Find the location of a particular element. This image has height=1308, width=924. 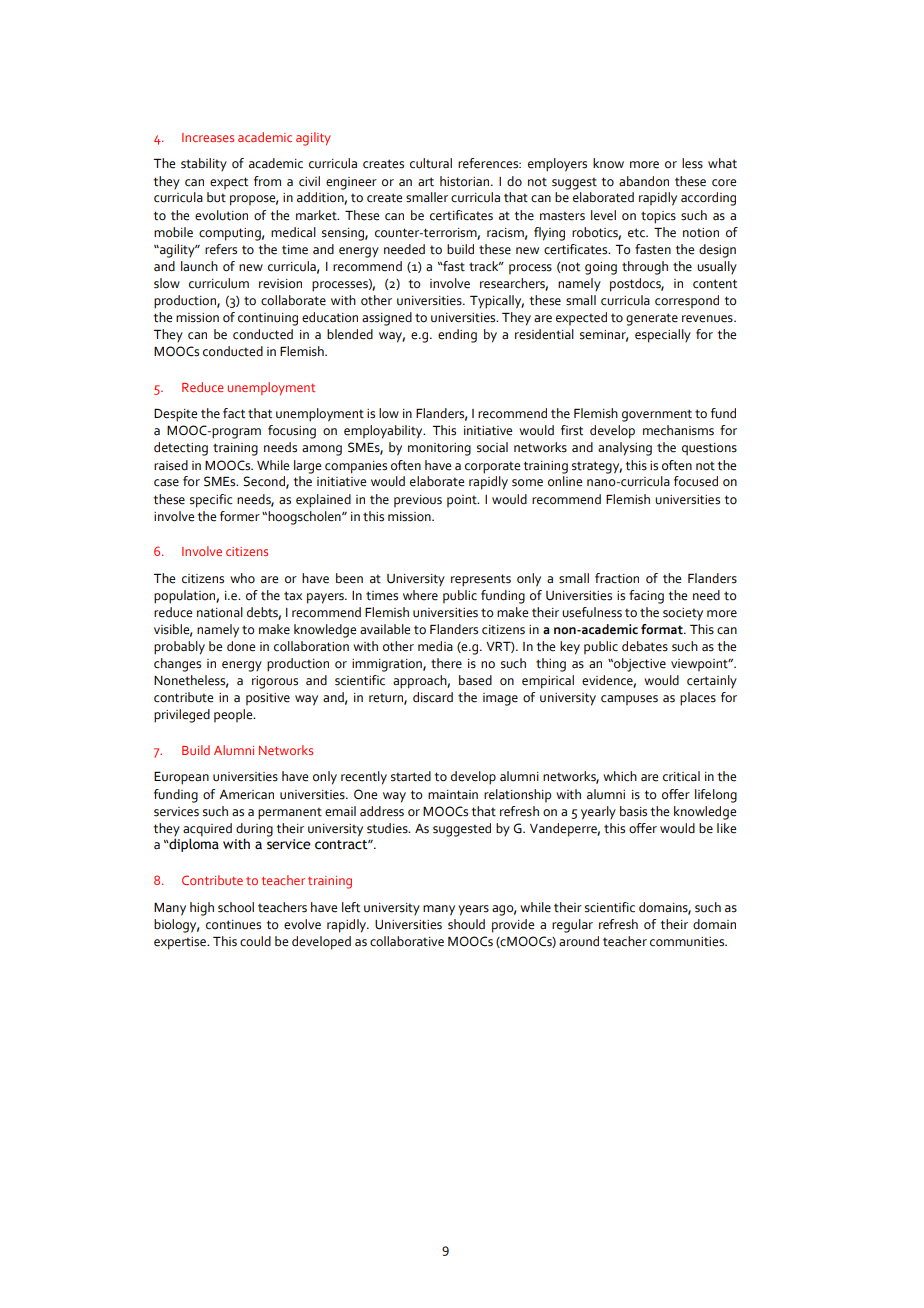

previous is located at coordinates (418, 501).
